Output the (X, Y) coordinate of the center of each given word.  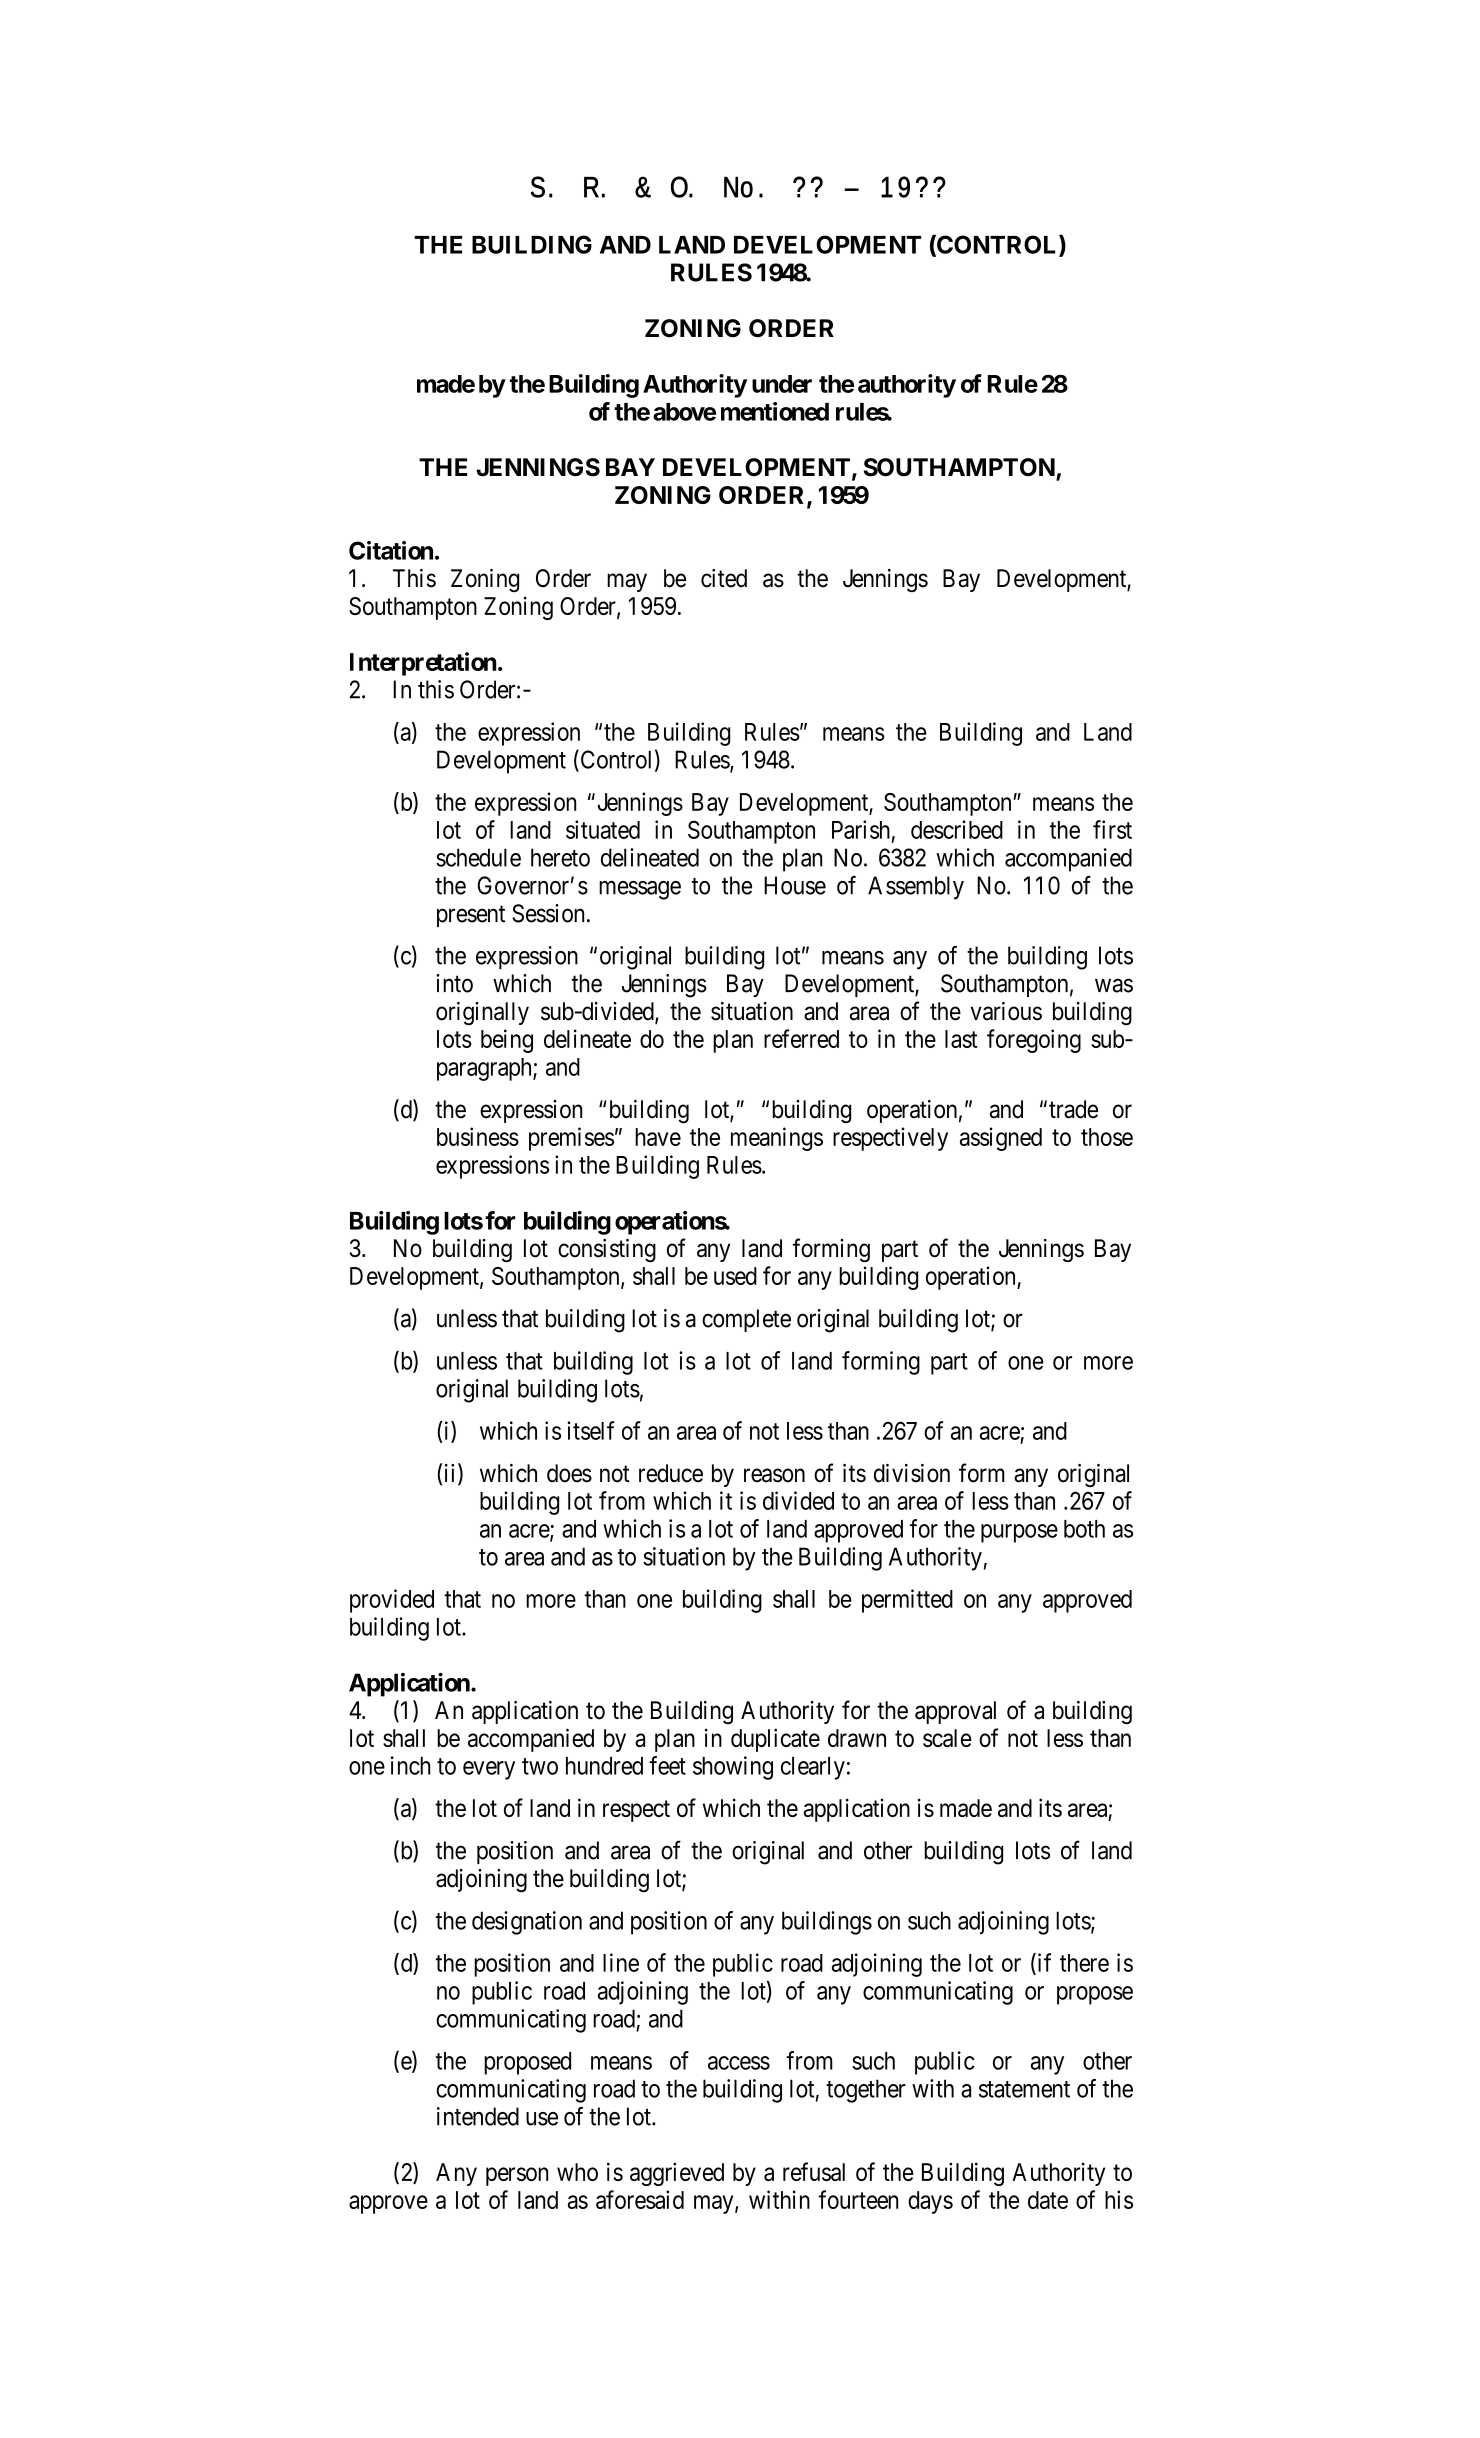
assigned (1001, 1139)
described (957, 829)
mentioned (775, 411)
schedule (478, 857)
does (569, 1473)
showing (733, 1768)
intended (478, 2116)
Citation (391, 550)
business (478, 1136)
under (782, 384)
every (489, 1770)
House (795, 885)
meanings (777, 1139)
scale (947, 1738)
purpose (1019, 1533)
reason (774, 1475)
